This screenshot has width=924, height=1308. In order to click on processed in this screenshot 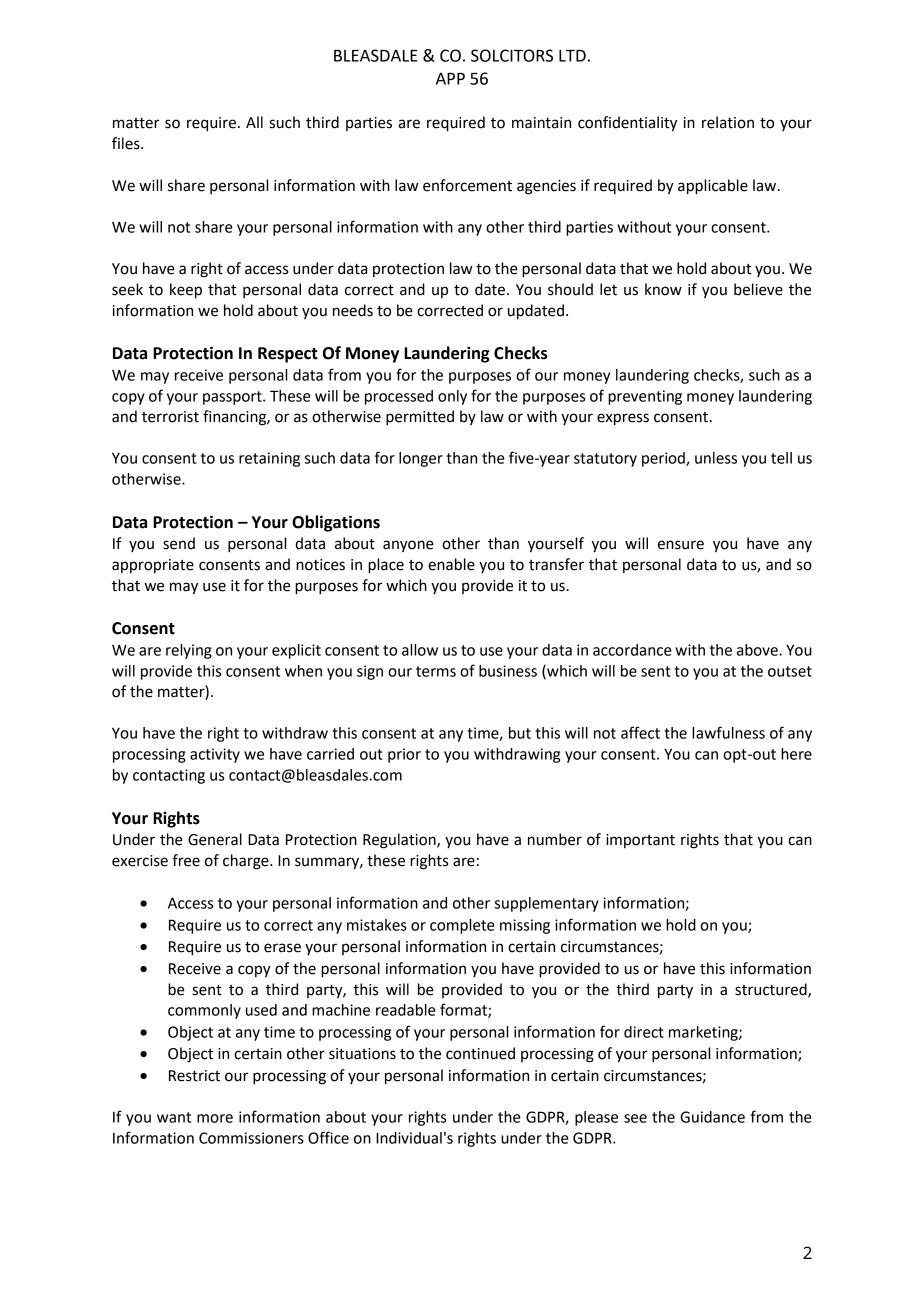, I will do `click(399, 397)`.
